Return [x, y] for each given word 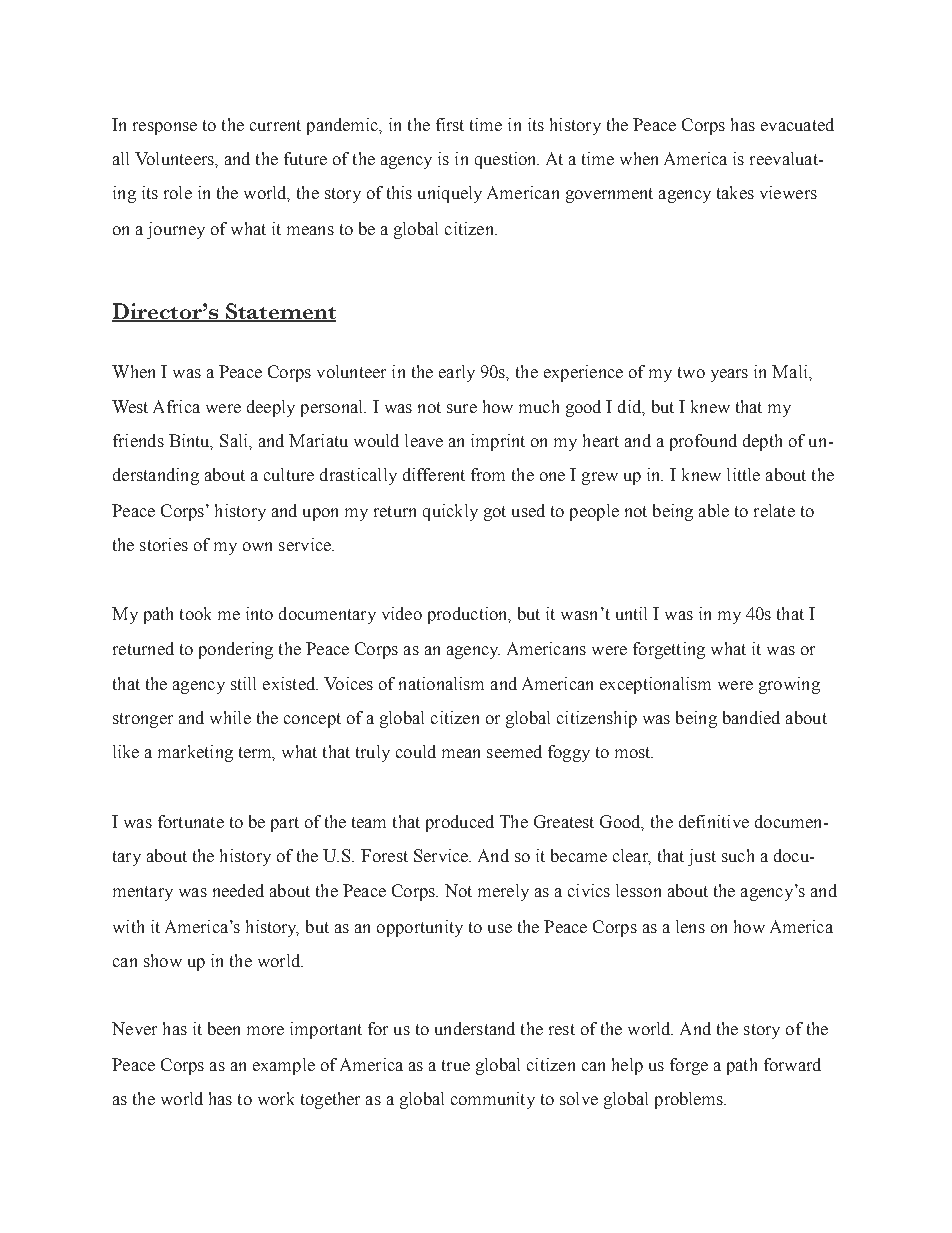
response [165, 128]
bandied [751, 717]
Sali [235, 440]
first [450, 124]
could [416, 751]
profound [703, 442]
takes [735, 192]
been [224, 1028]
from [488, 474]
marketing [195, 753]
